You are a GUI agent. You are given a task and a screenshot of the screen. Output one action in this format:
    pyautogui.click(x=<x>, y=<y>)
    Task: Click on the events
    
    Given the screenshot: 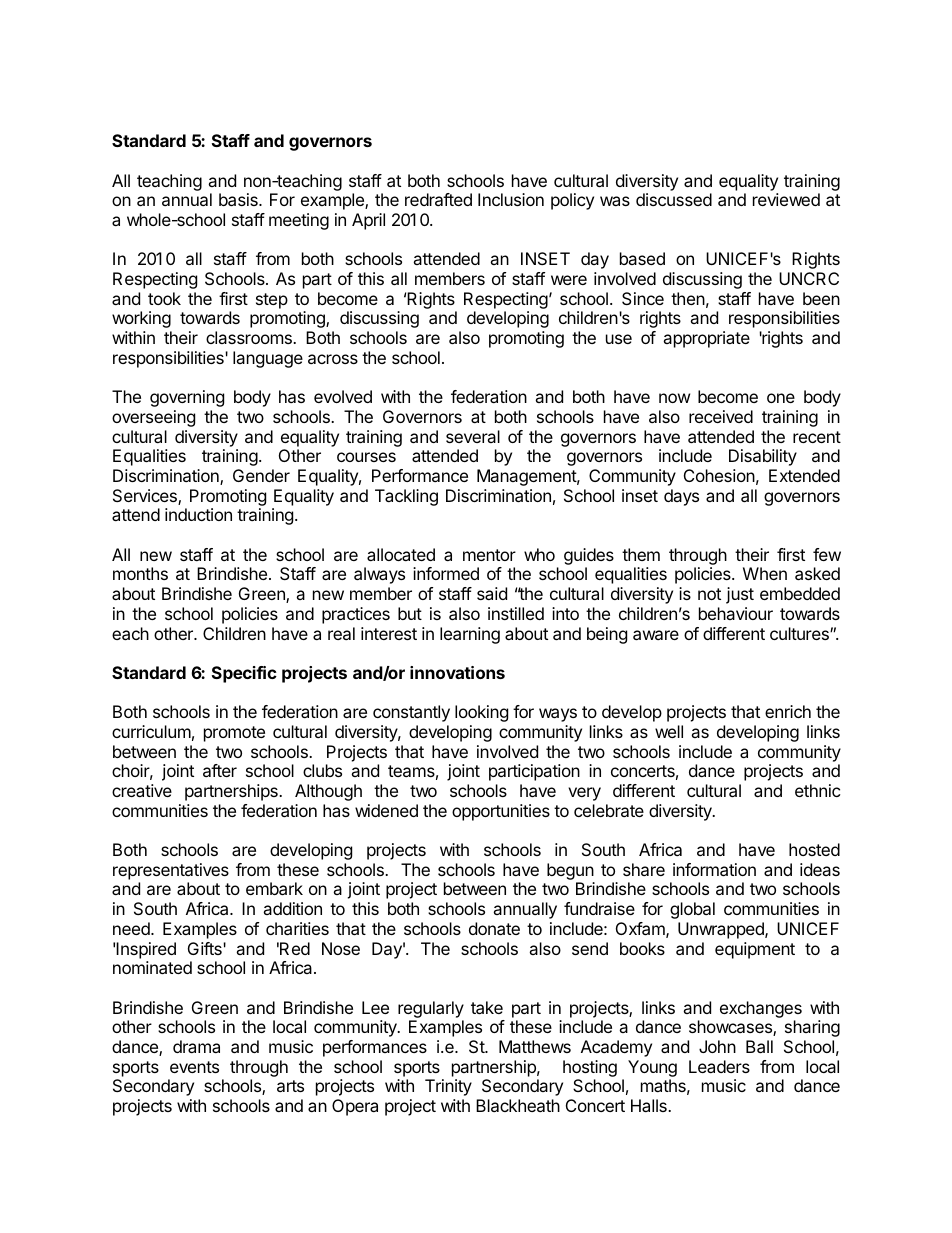 What is the action you would take?
    pyautogui.click(x=194, y=1067)
